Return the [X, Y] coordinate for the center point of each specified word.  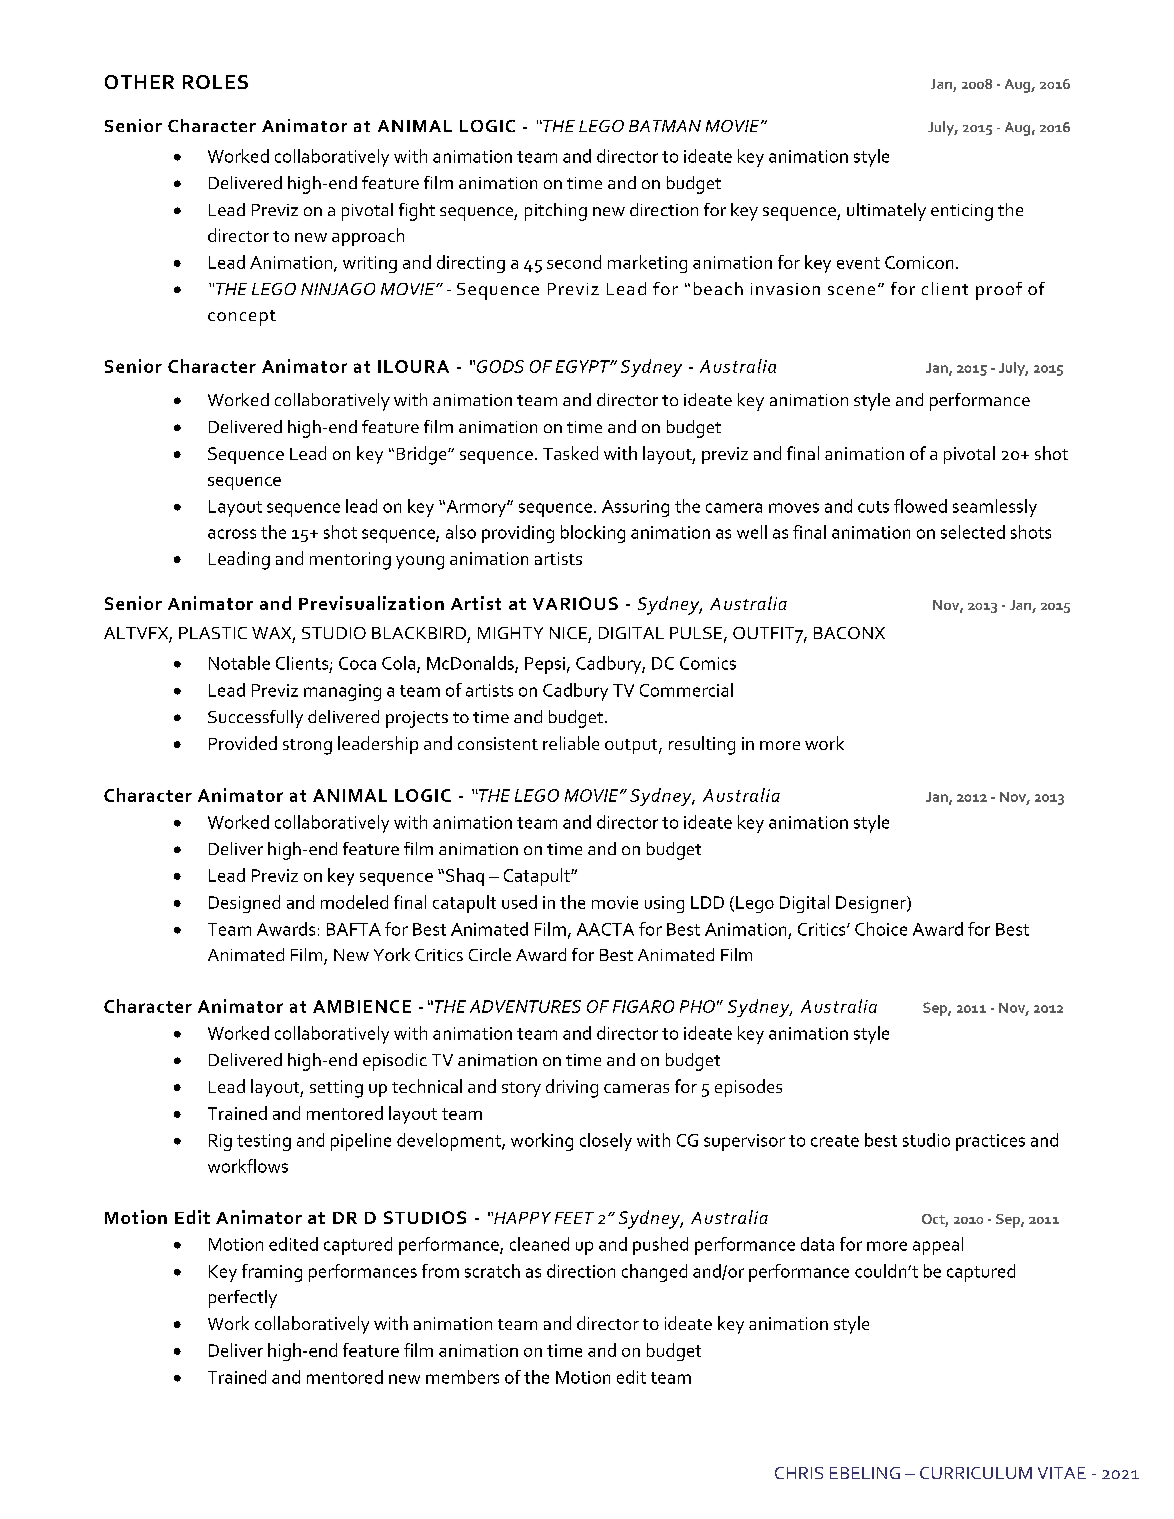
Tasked [570, 453]
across [232, 534]
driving [572, 1088]
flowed [920, 506]
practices [990, 1142]
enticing [962, 212]
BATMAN [665, 126]
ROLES [215, 82]
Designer [872, 904]
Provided [243, 743]
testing [264, 1142]
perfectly [243, 1299]
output [632, 746]
